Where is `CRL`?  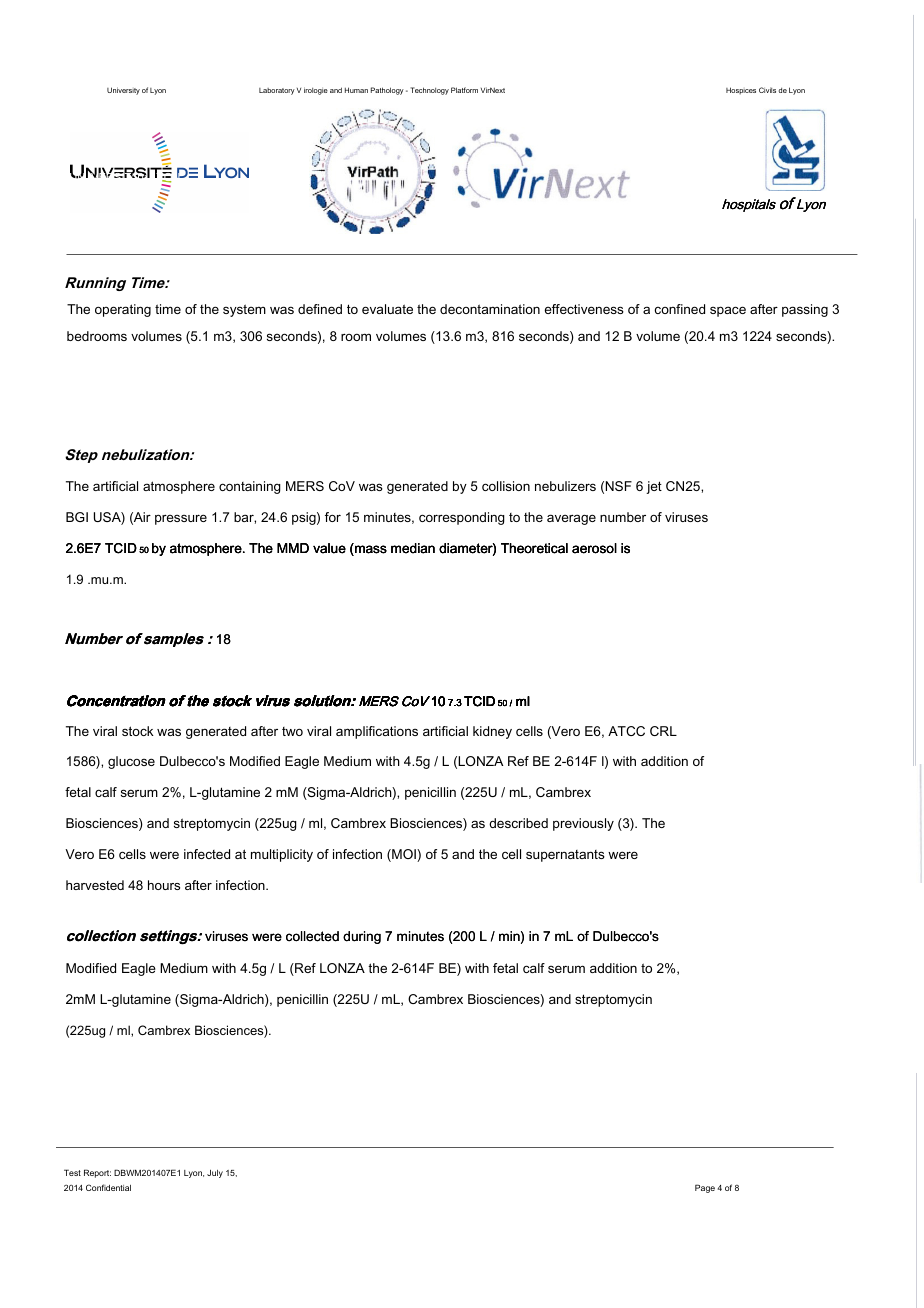 CRL is located at coordinates (663, 731).
